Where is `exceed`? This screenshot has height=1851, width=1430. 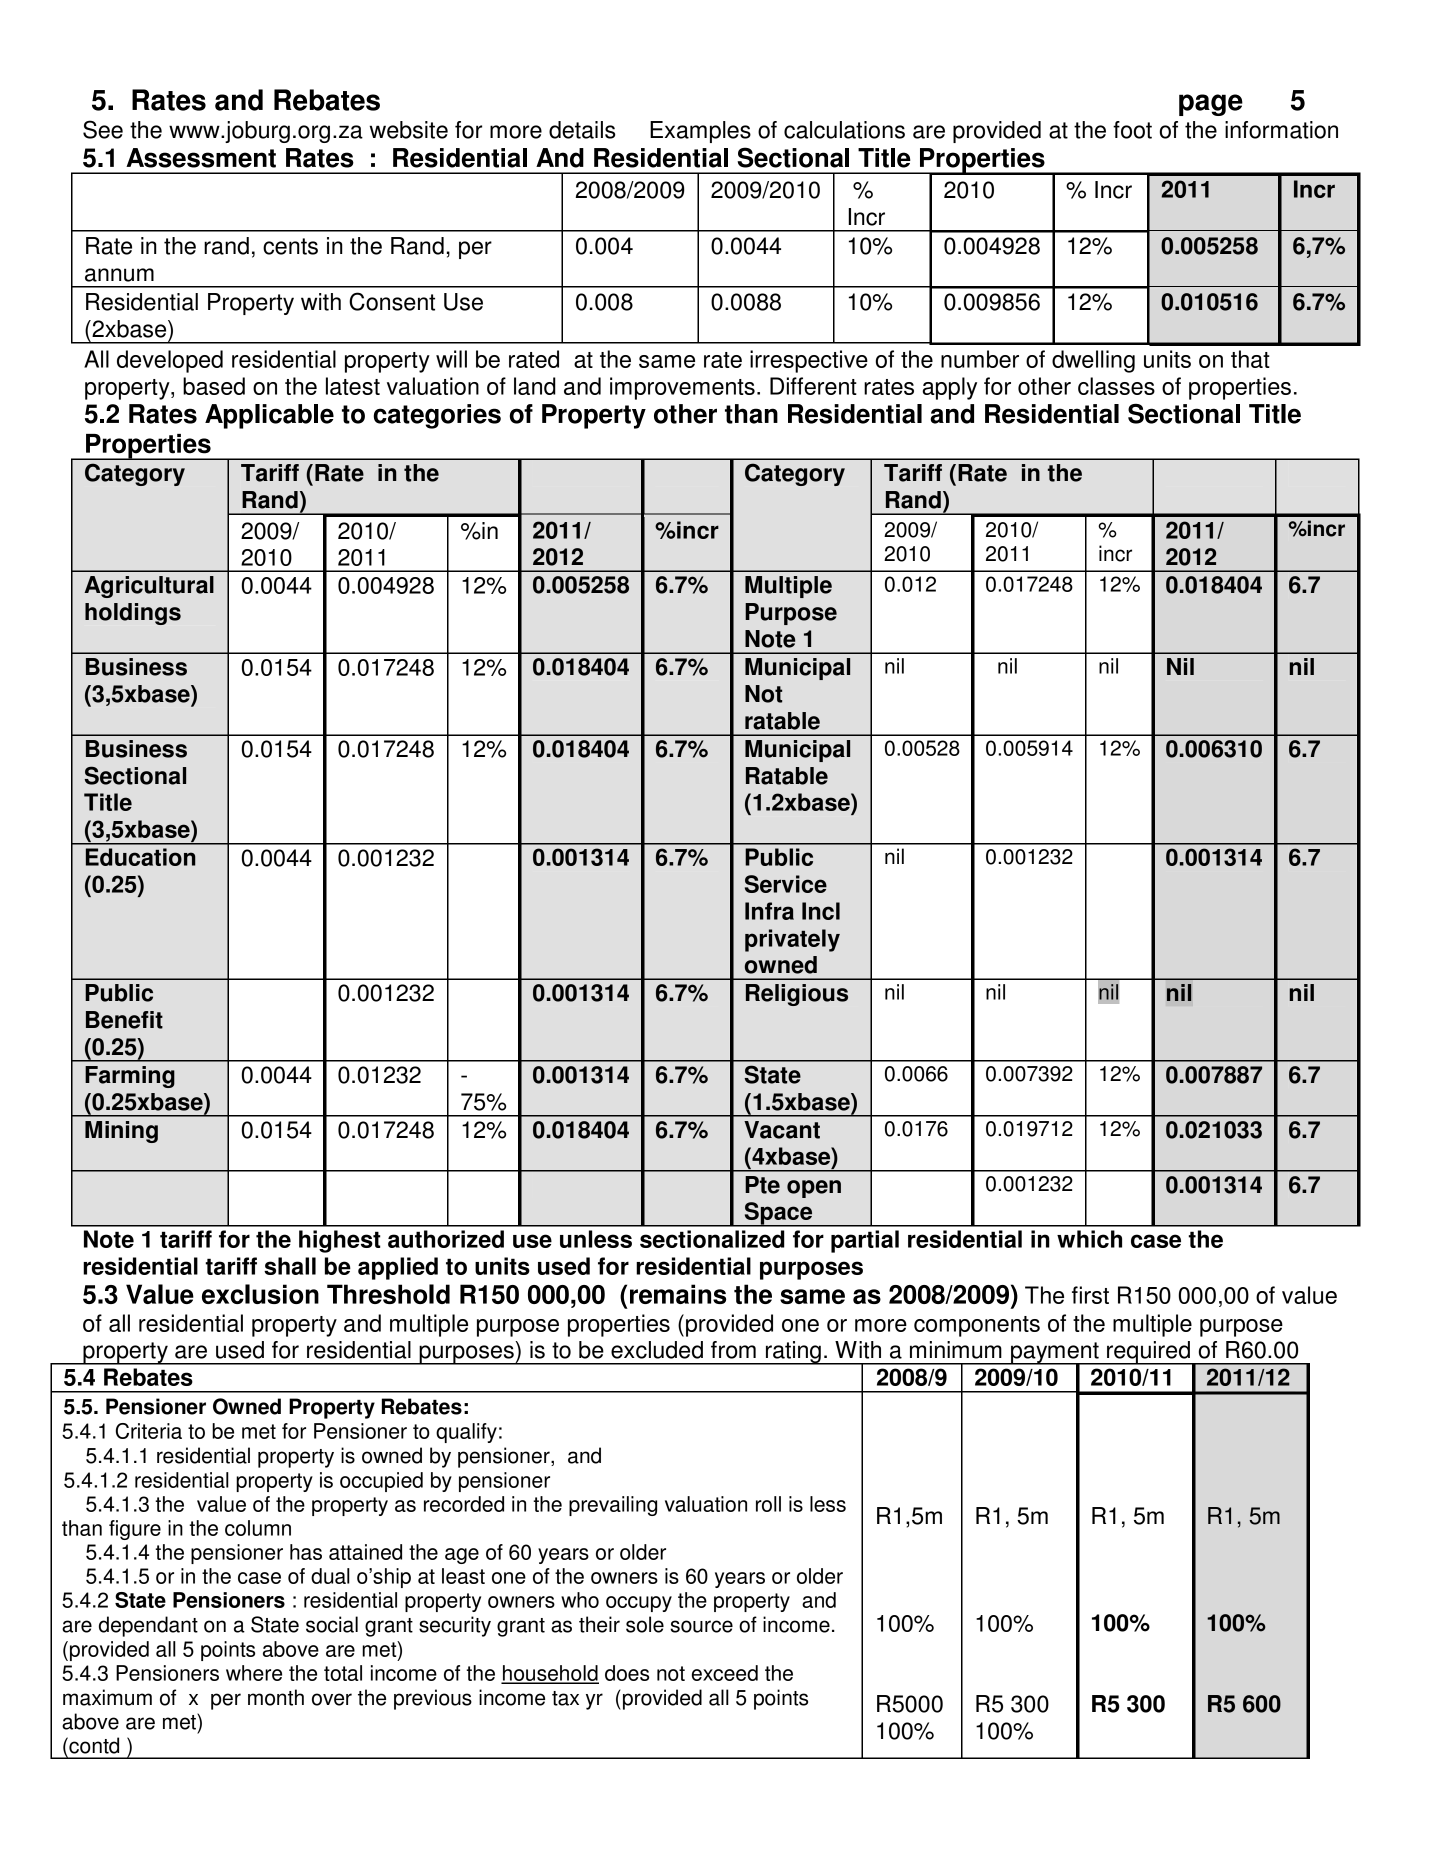 exceed is located at coordinates (725, 1673).
